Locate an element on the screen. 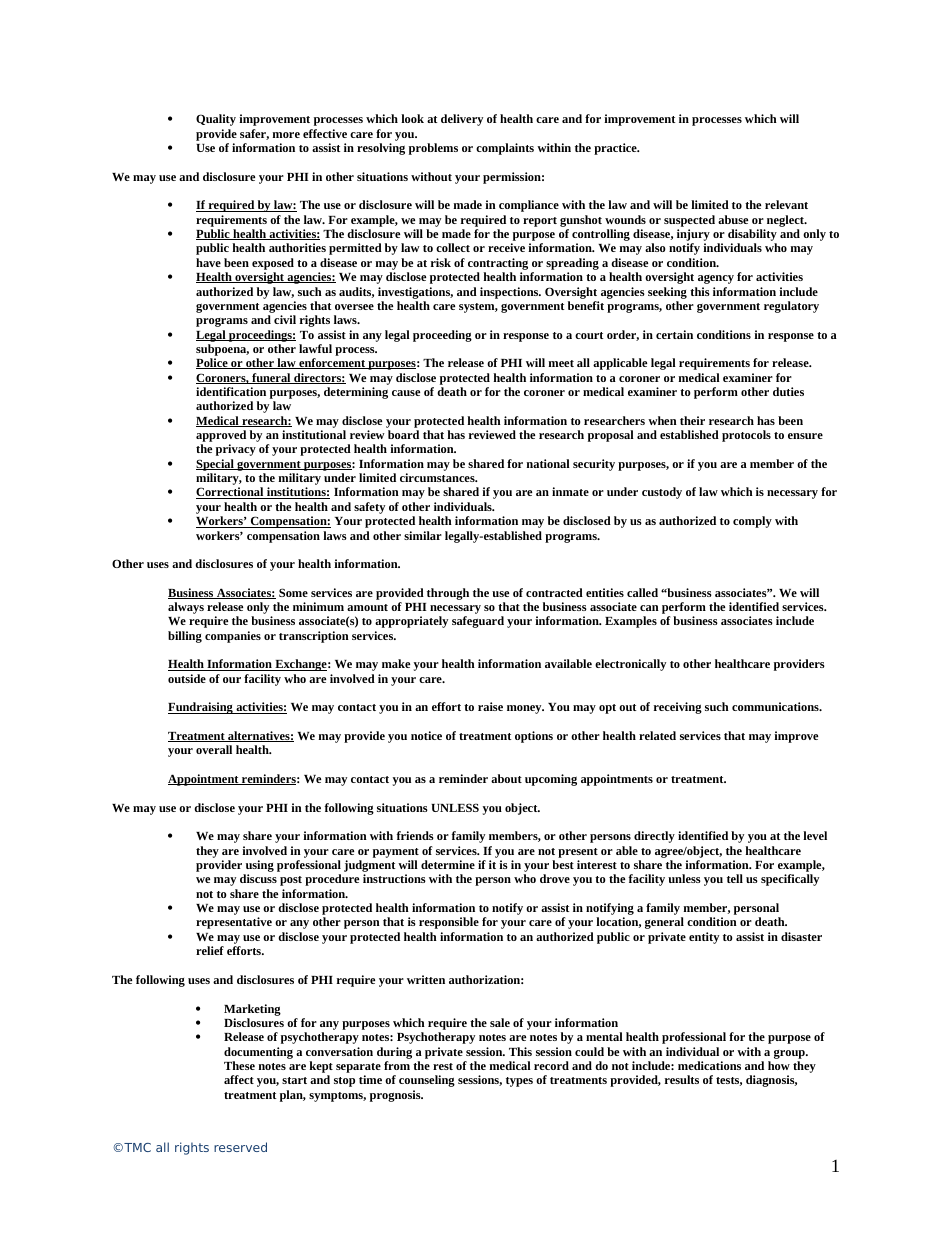 This screenshot has height=1233, width=952. complaints is located at coordinates (505, 149).
